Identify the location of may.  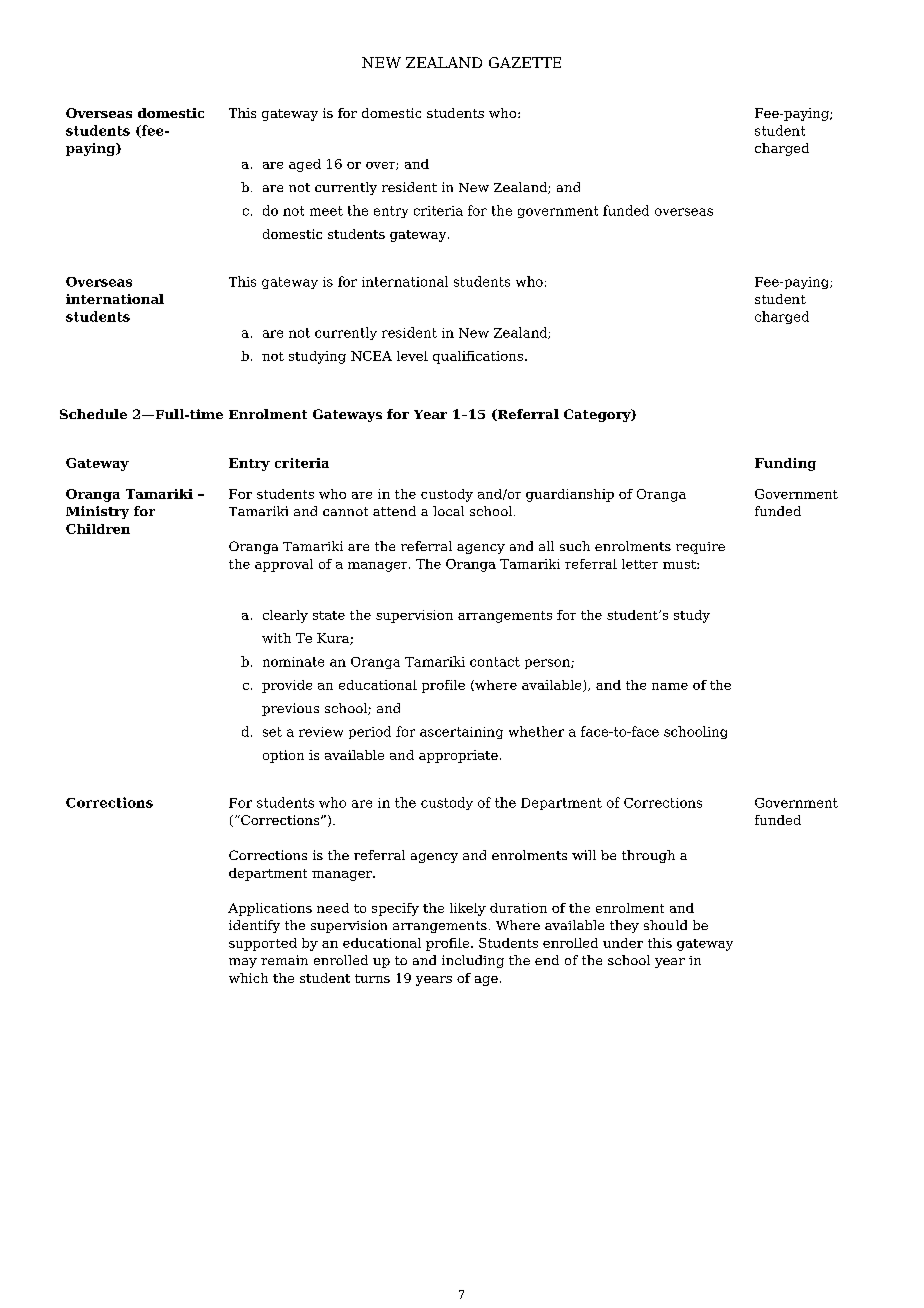
(243, 963).
